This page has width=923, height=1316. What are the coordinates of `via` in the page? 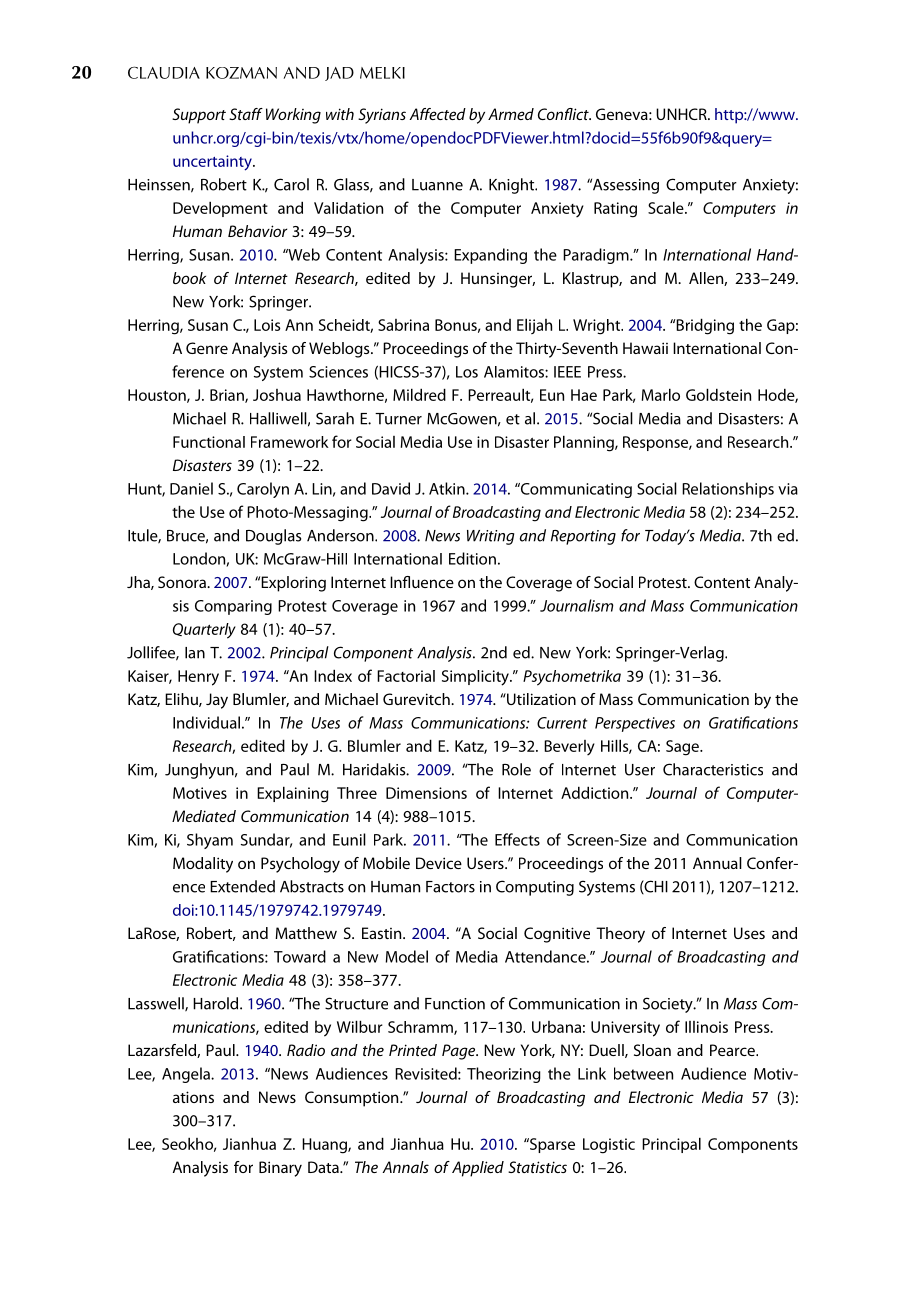 It's located at (788, 489).
